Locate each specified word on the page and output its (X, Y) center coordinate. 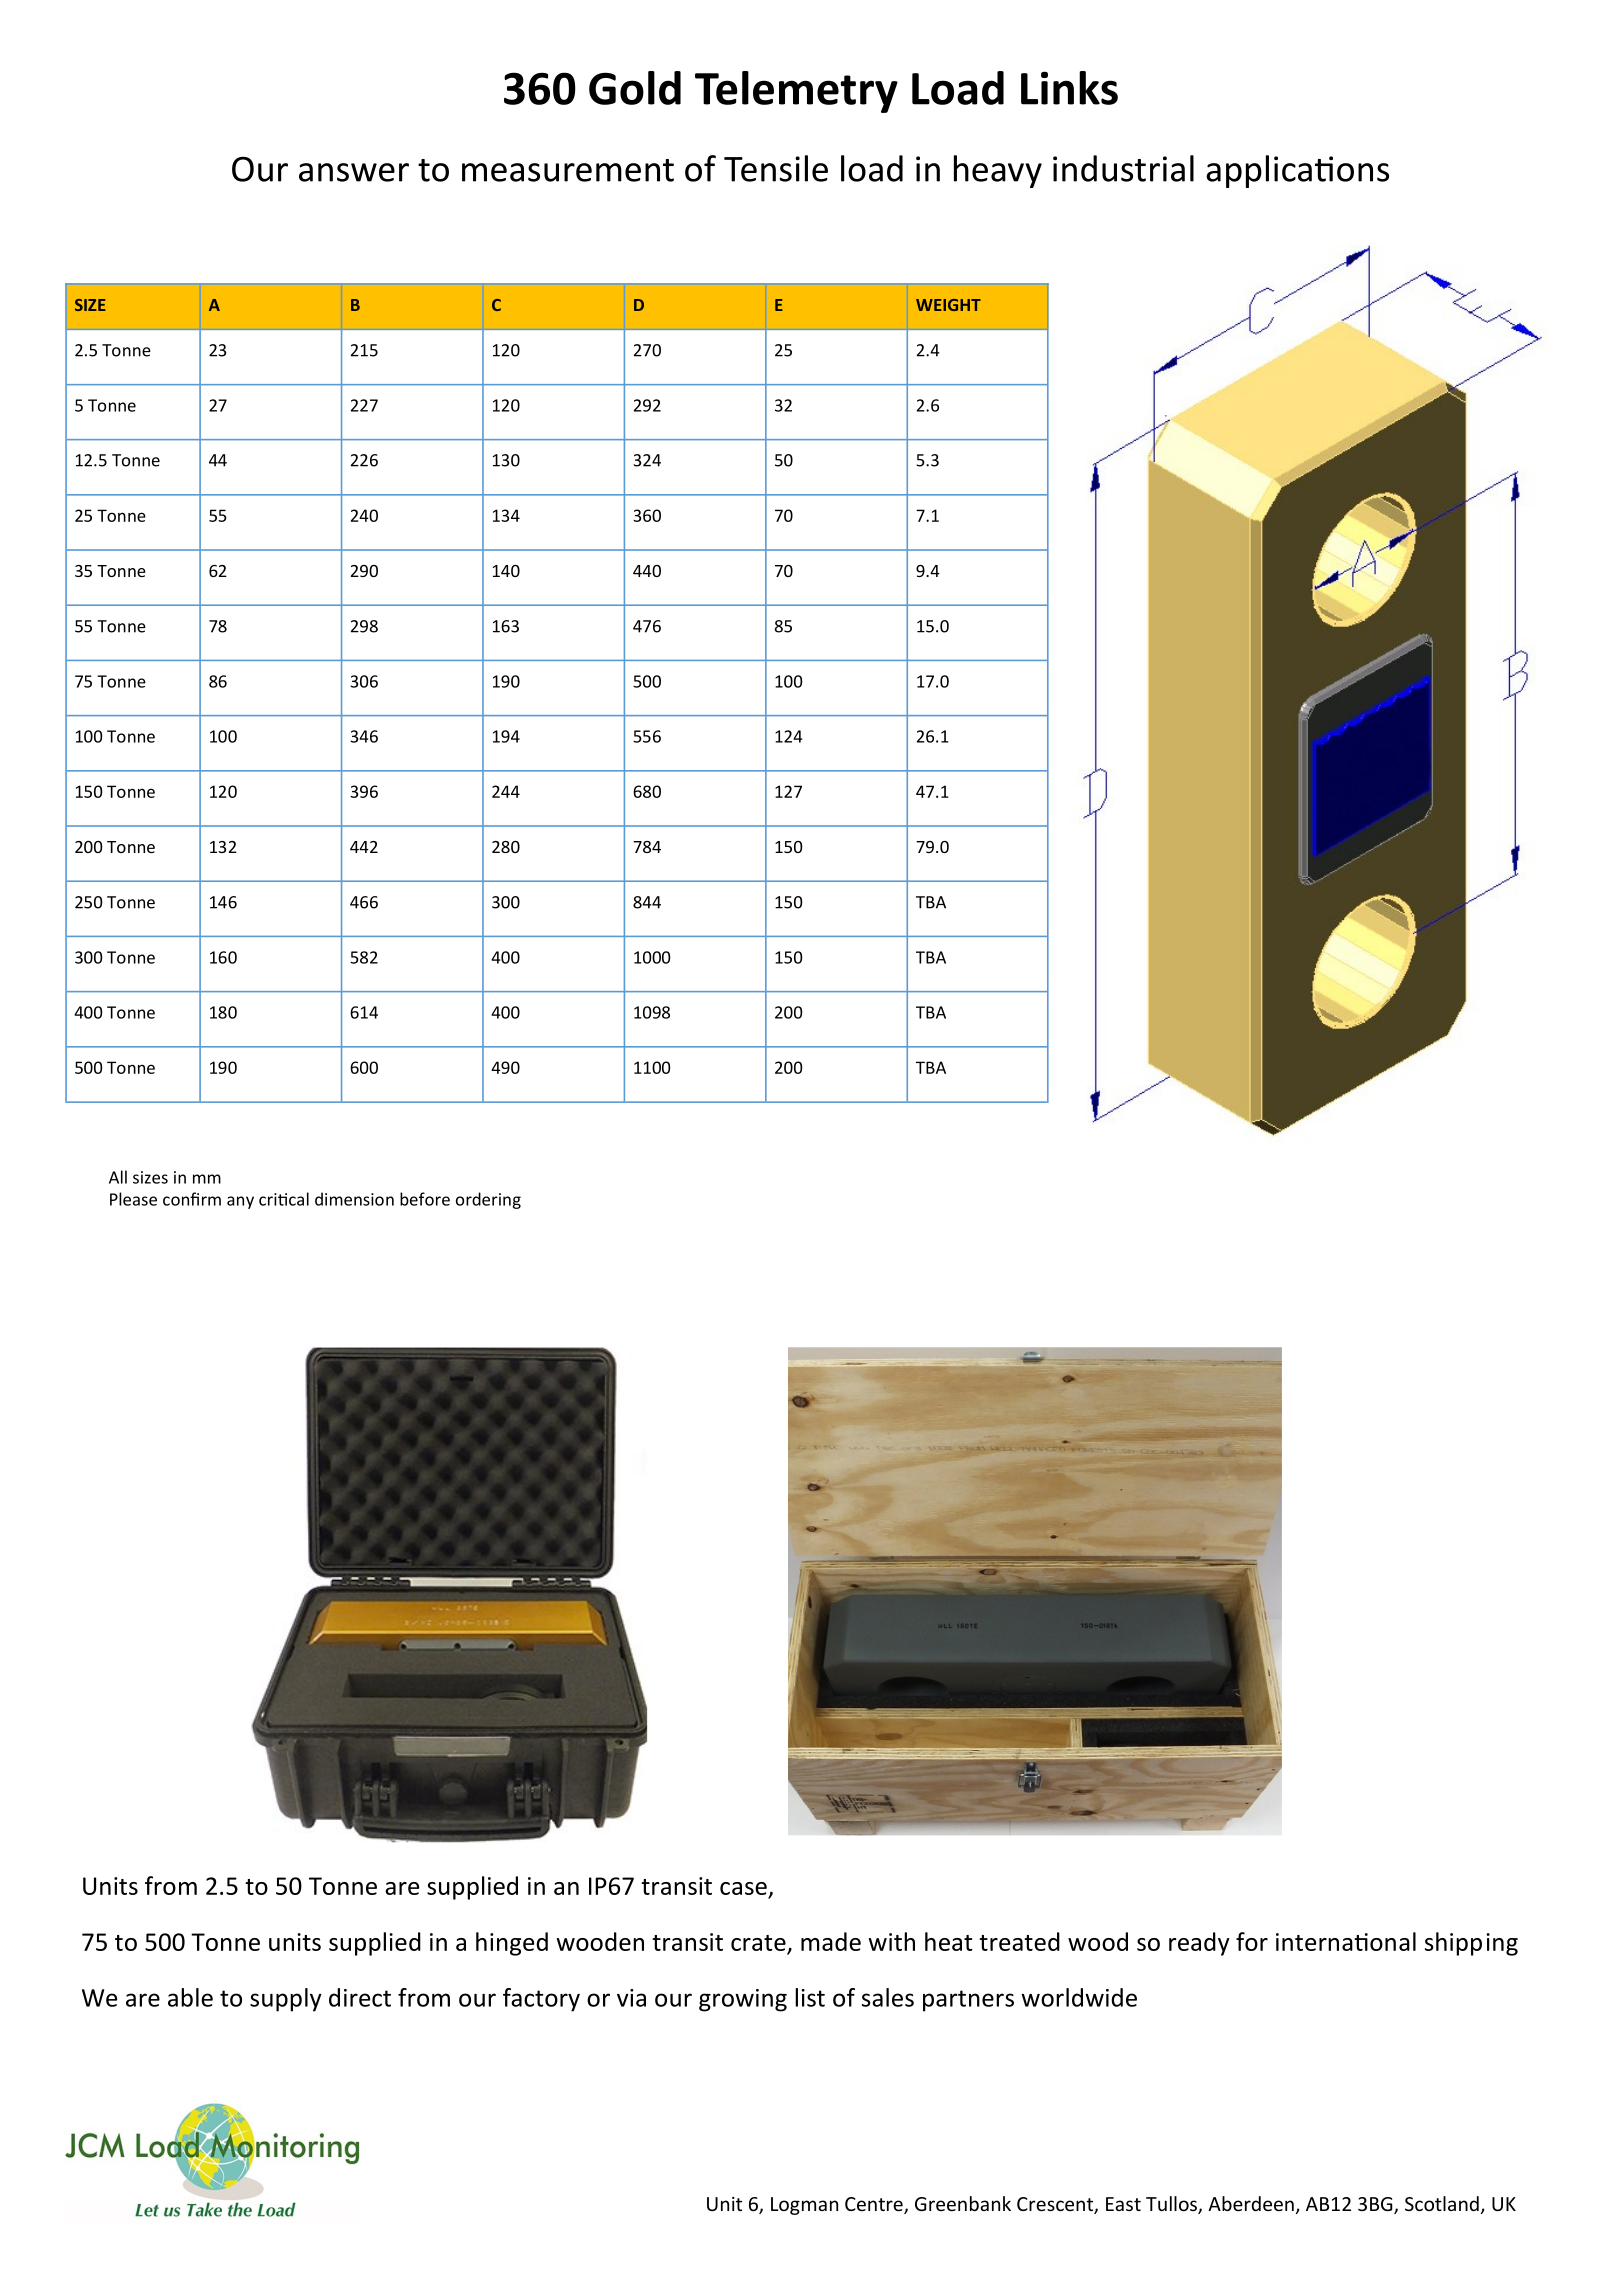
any (240, 1202)
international (1346, 1941)
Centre (875, 2205)
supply (286, 2000)
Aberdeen (1251, 2203)
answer (354, 172)
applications (1297, 171)
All (118, 1177)
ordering (488, 1200)
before (425, 1199)
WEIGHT (948, 305)
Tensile (776, 168)
